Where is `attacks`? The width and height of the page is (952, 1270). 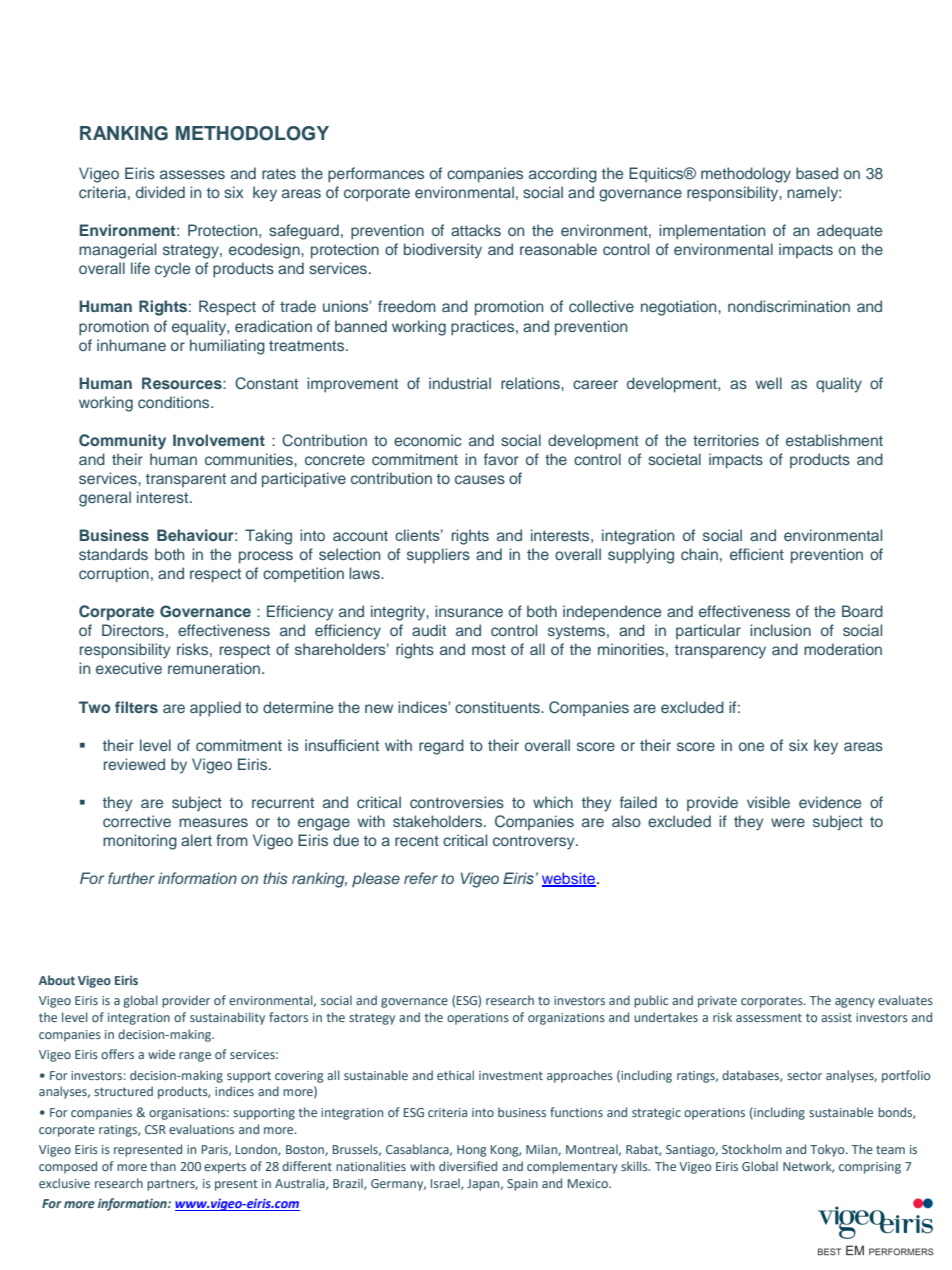 attacks is located at coordinates (476, 230).
